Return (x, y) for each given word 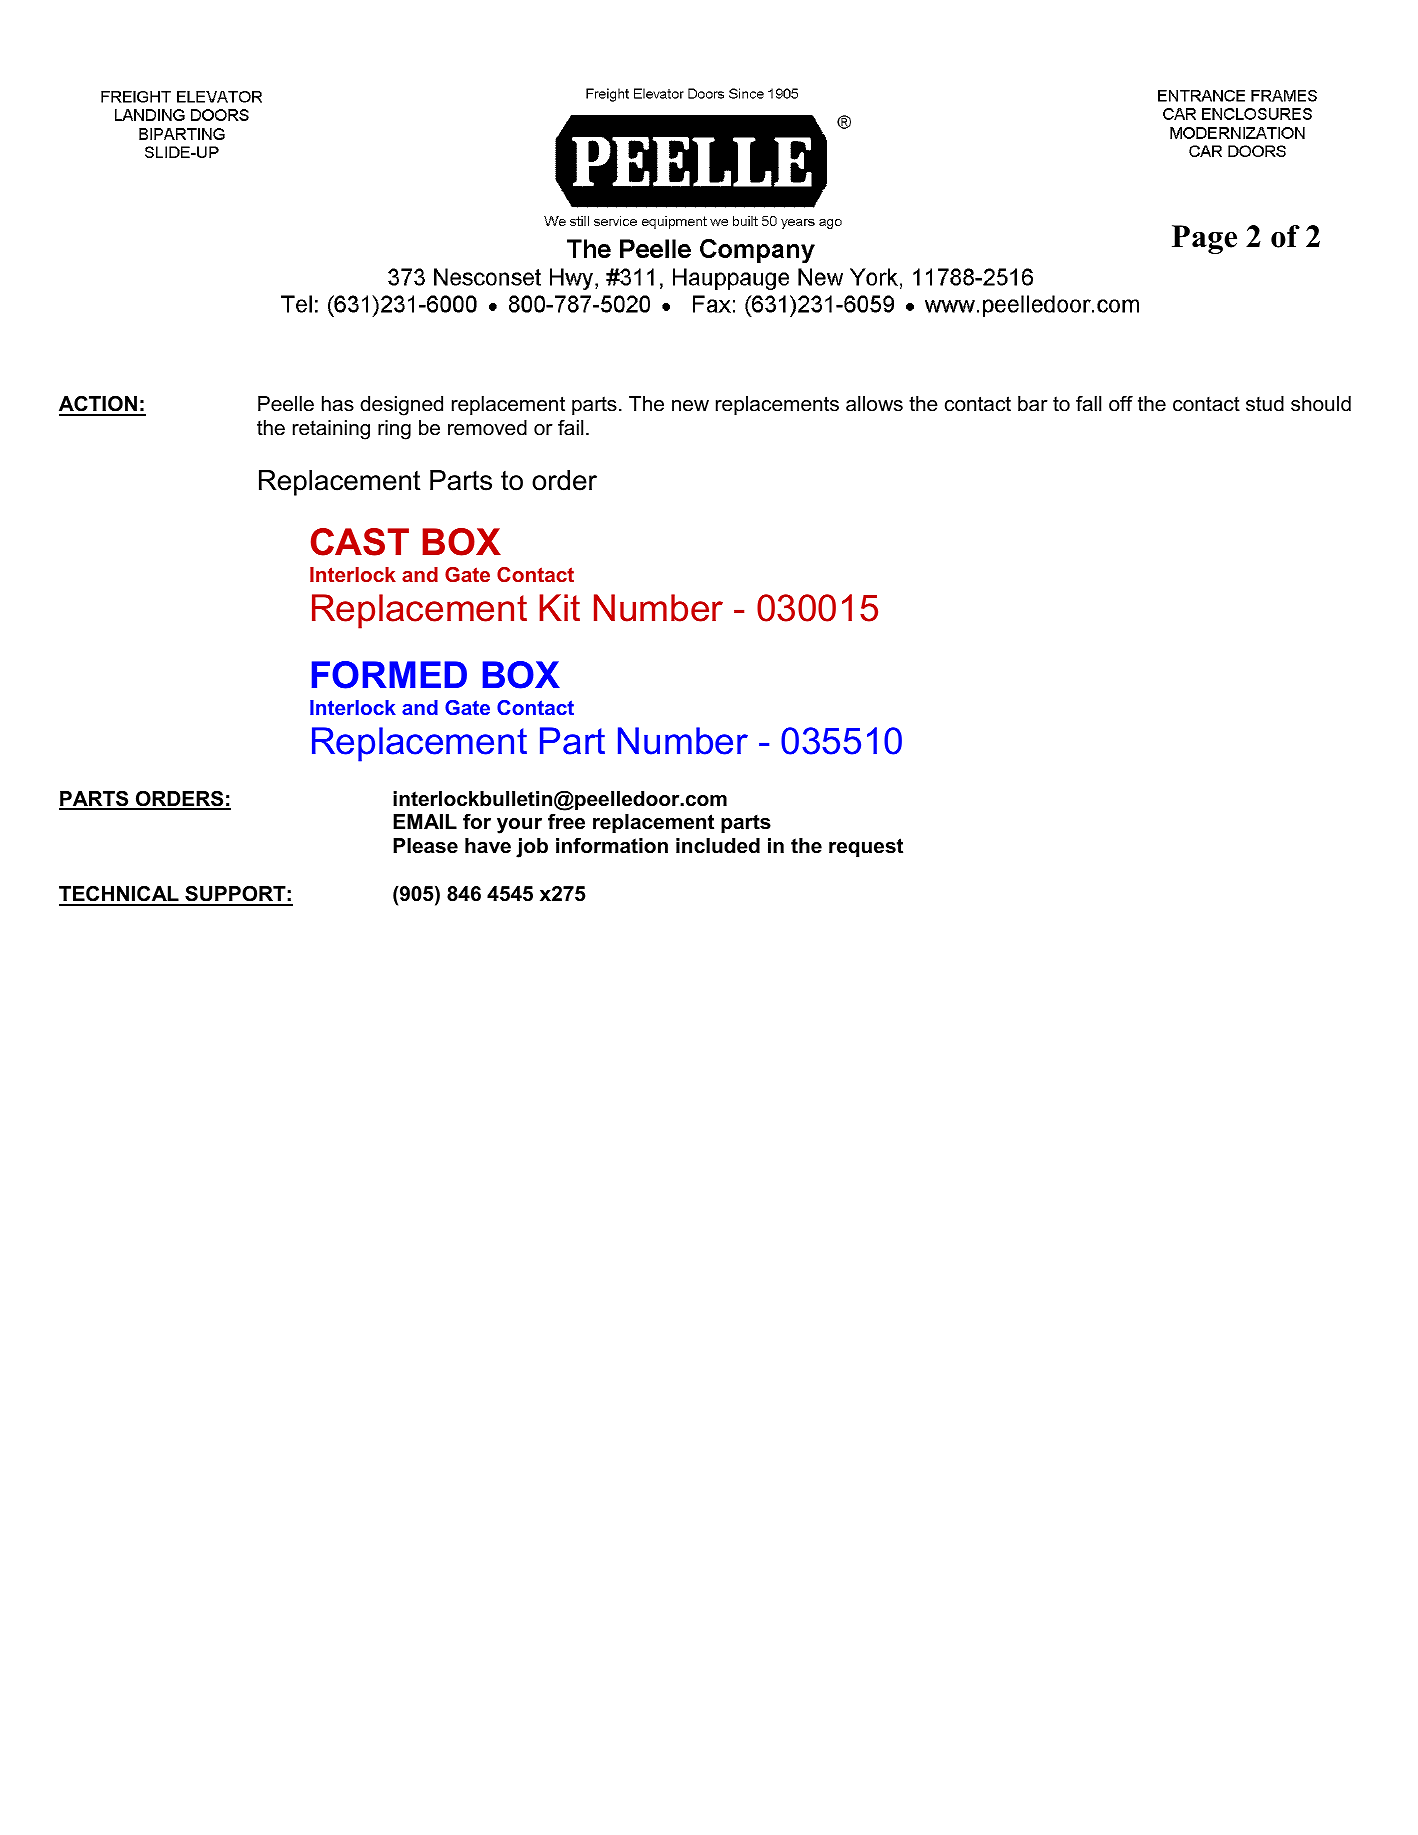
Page (1204, 239)
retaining (331, 430)
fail (570, 428)
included (718, 846)
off (1121, 404)
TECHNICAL (120, 895)
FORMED (389, 675)
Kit (559, 607)
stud (1265, 404)
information (612, 846)
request (866, 847)
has (338, 404)
